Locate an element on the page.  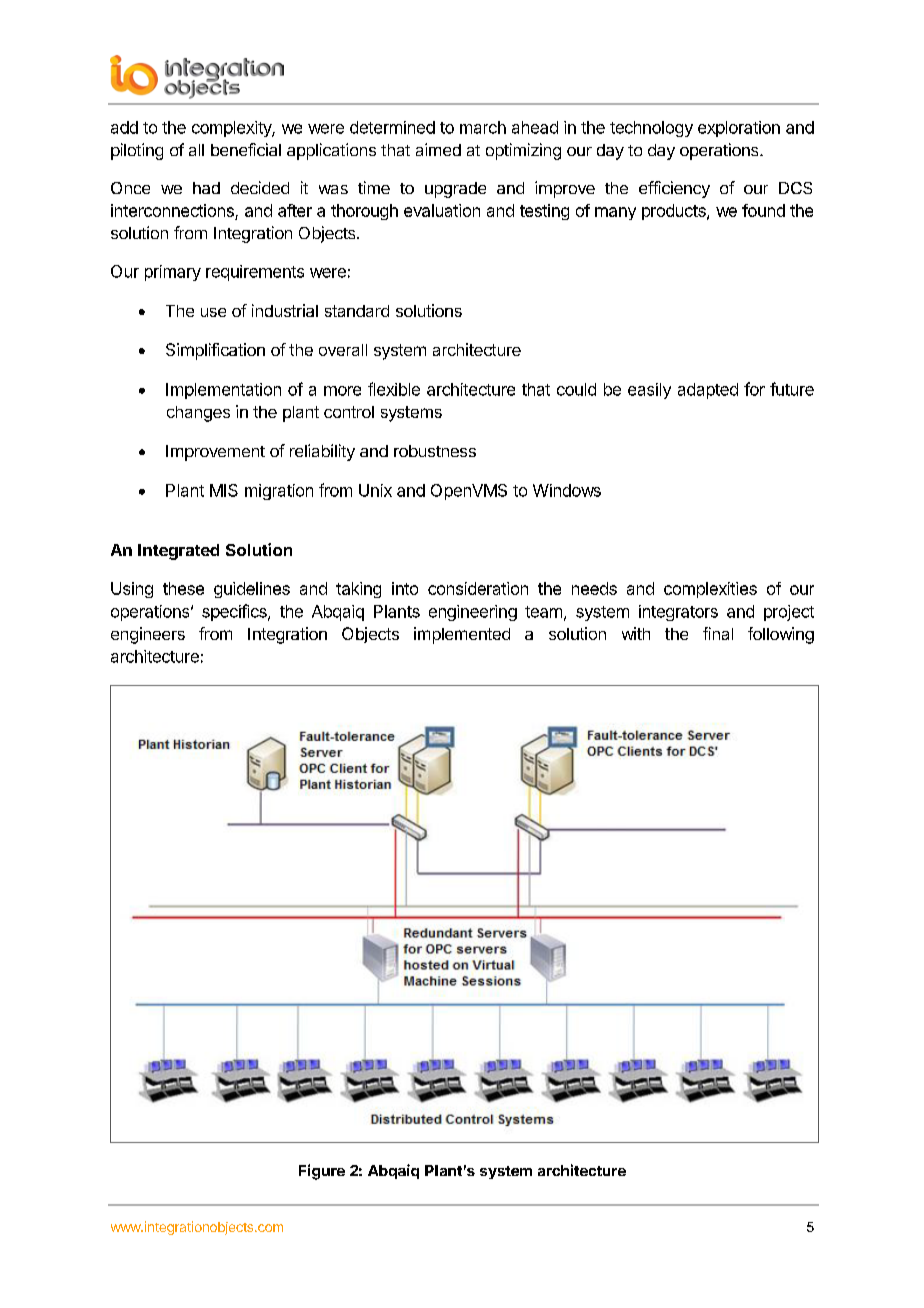
aimed is located at coordinates (438, 149).
